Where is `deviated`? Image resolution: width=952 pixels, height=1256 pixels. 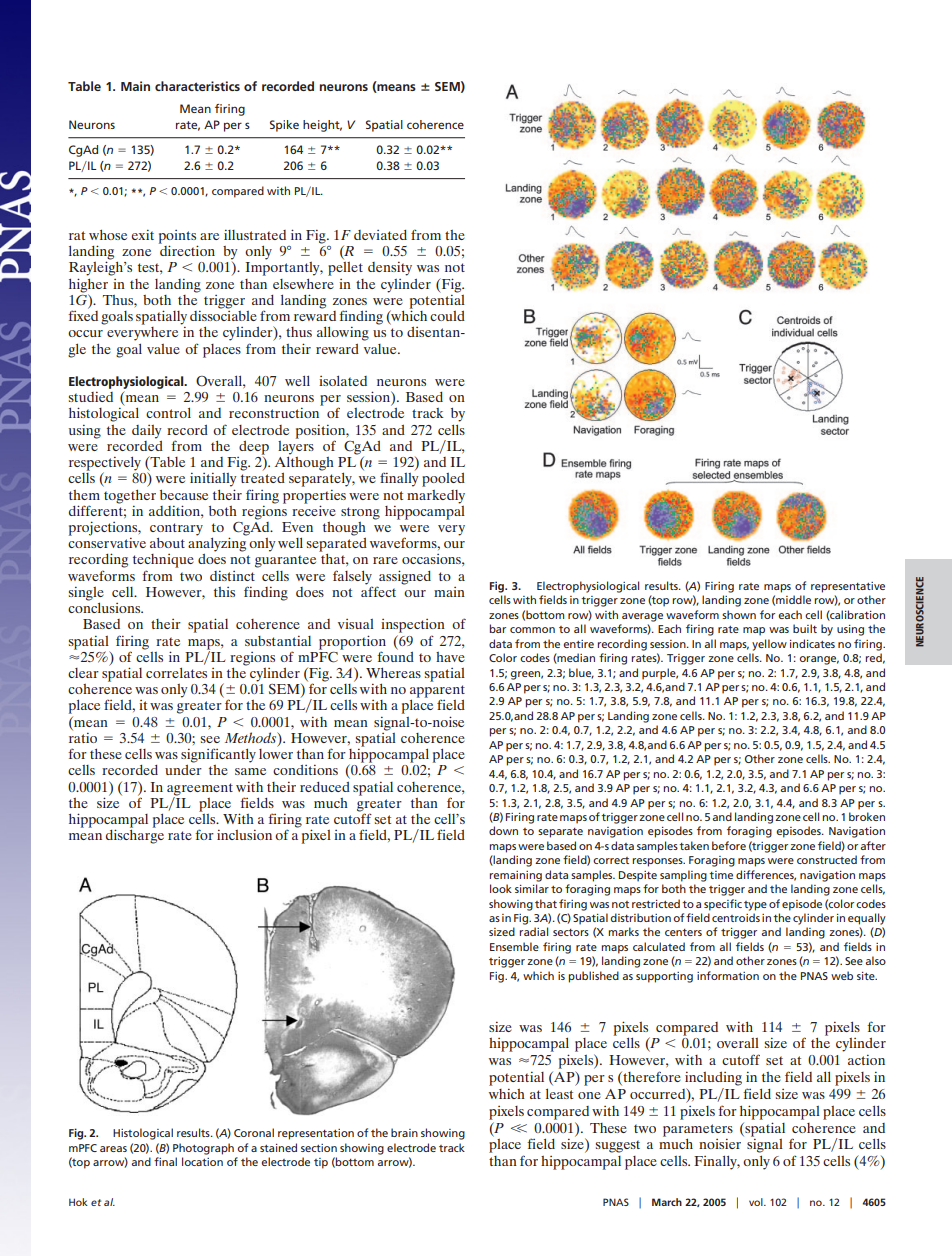 deviated is located at coordinates (380, 235).
